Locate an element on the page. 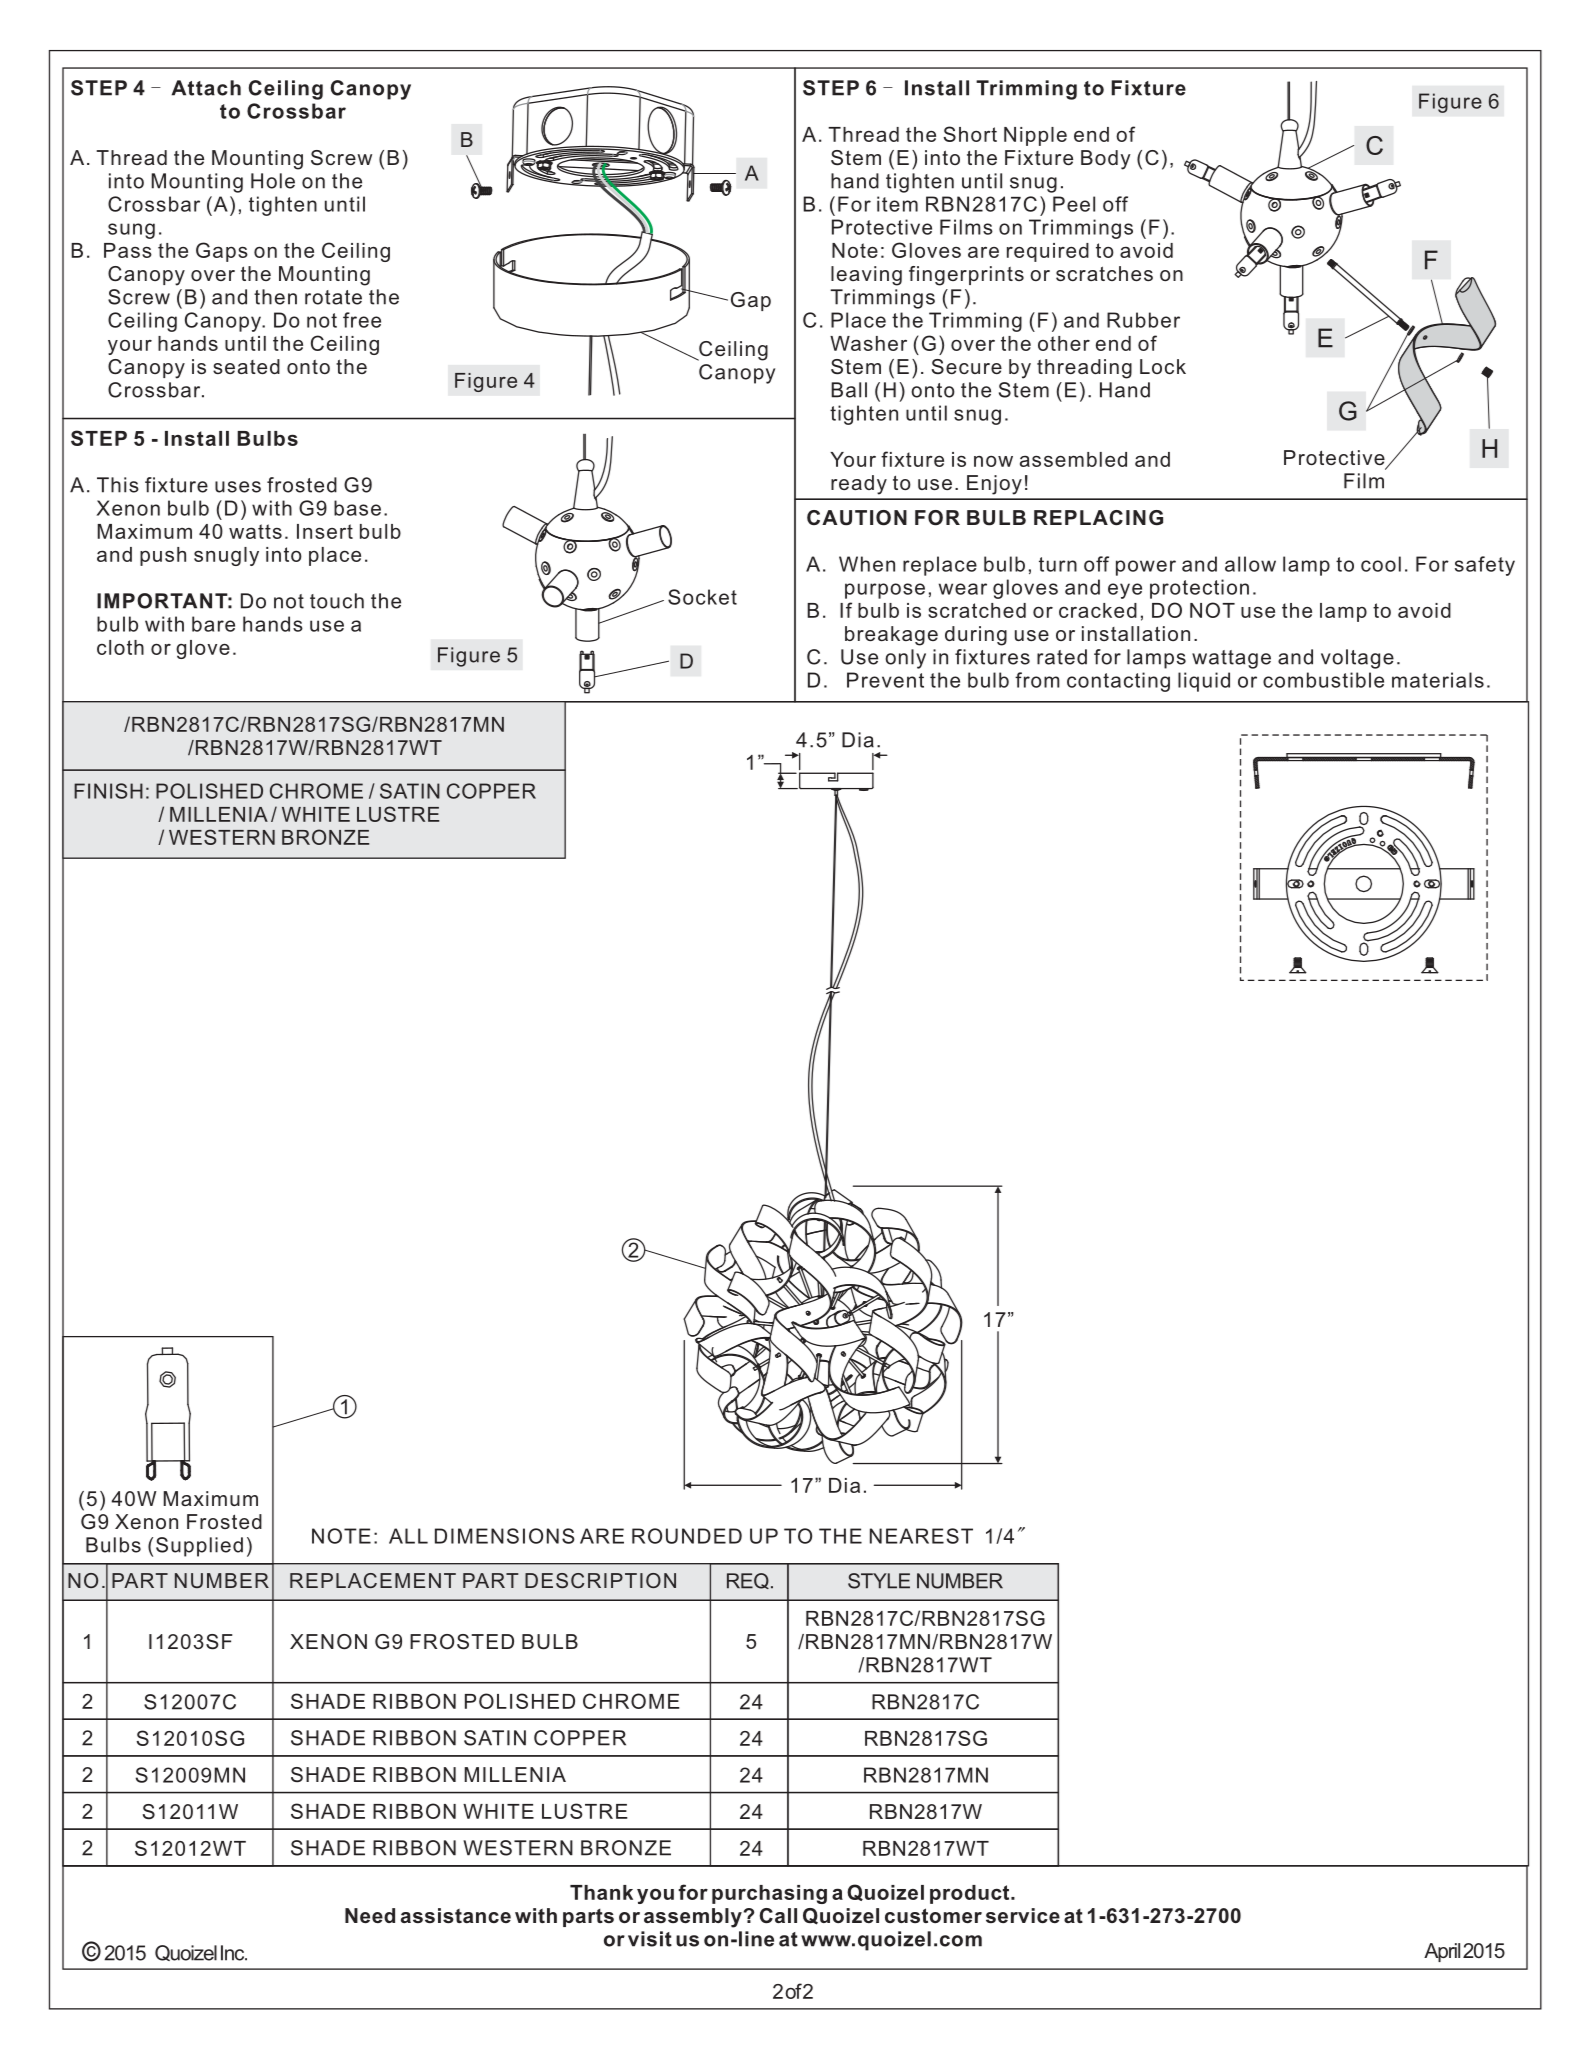  item is located at coordinates (897, 204).
